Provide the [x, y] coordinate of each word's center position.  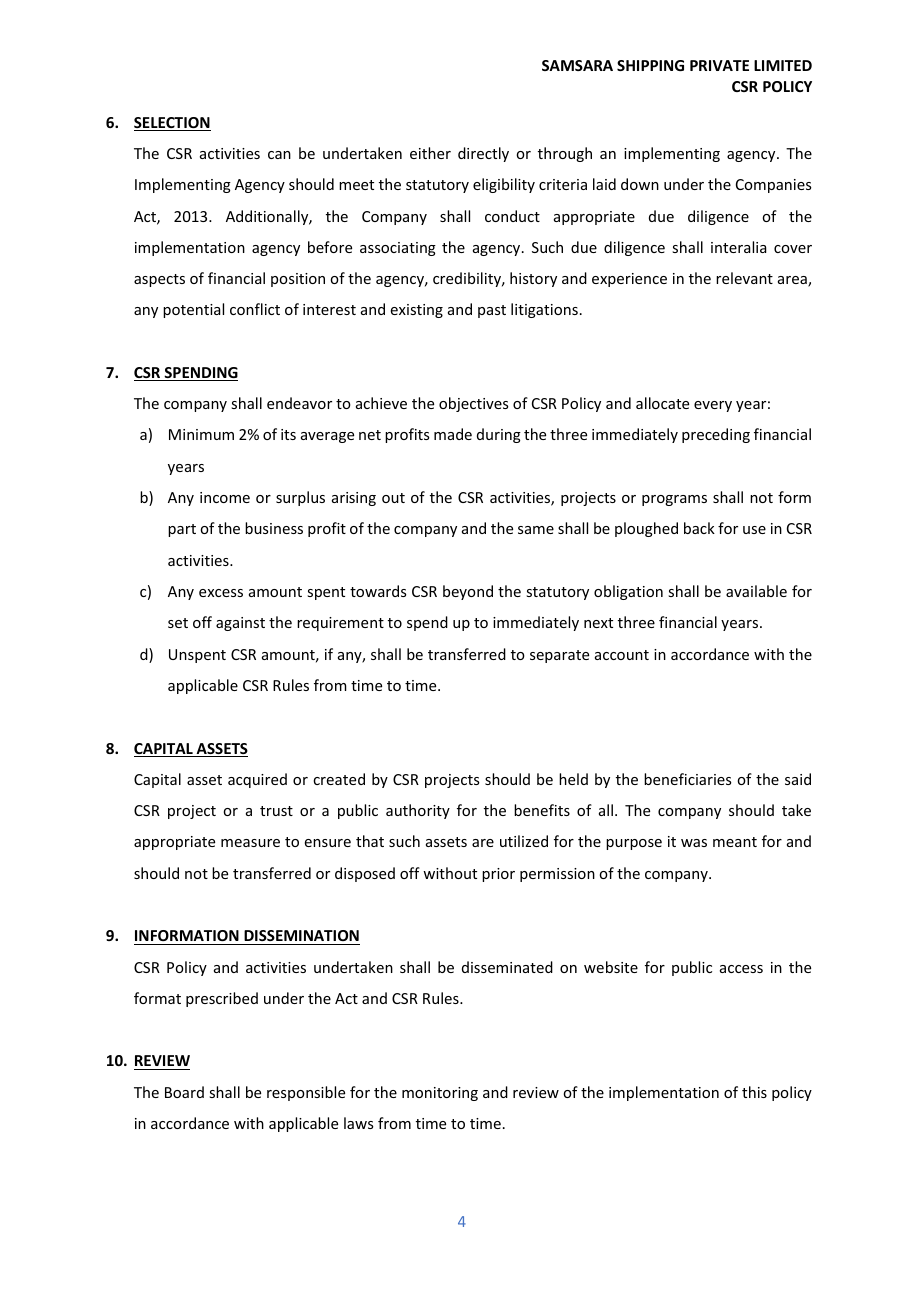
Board [184, 1092]
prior [498, 875]
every [713, 406]
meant [735, 842]
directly [483, 154]
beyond [468, 592]
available [756, 591]
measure [250, 843]
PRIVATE [719, 65]
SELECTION [172, 124]
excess [221, 593]
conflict [255, 309]
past [492, 311]
